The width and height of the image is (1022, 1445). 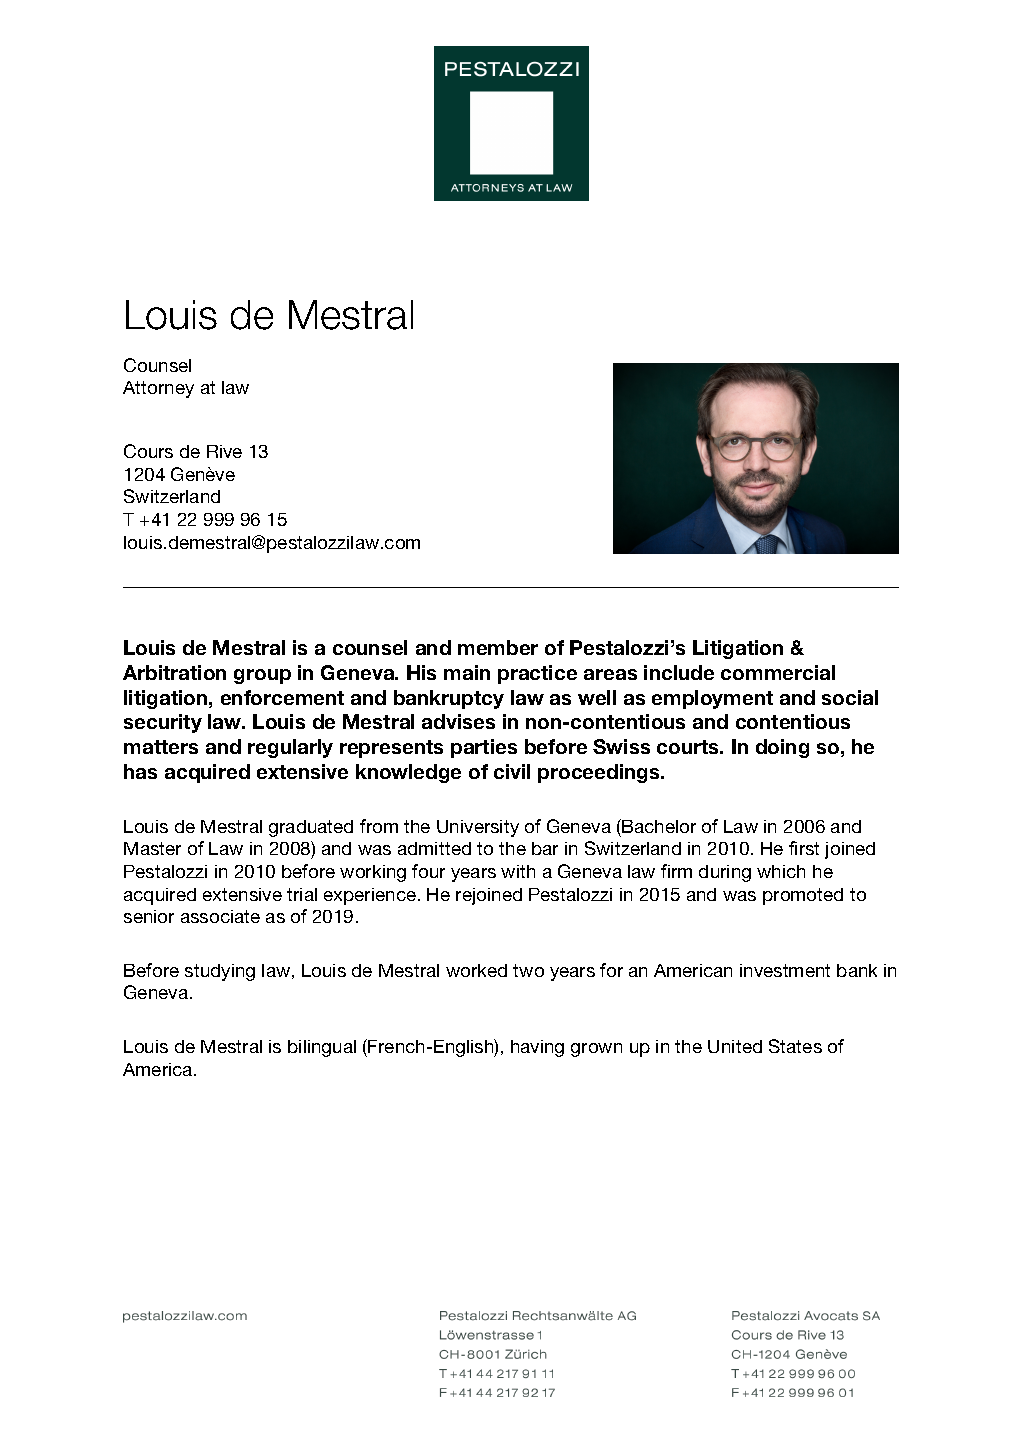 I want to click on security, so click(x=163, y=723).
